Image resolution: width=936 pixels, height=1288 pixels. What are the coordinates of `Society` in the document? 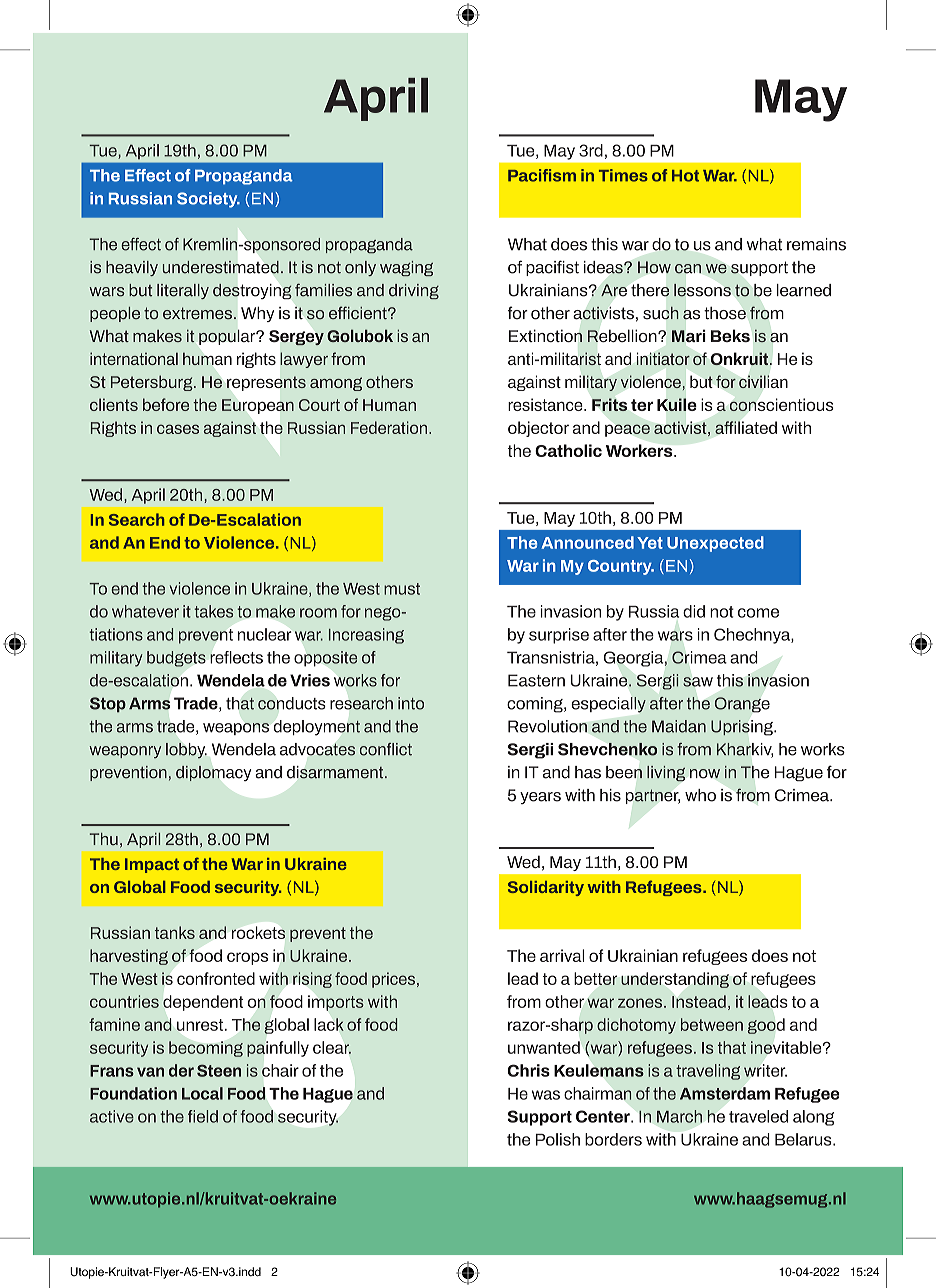 It's located at (208, 200).
